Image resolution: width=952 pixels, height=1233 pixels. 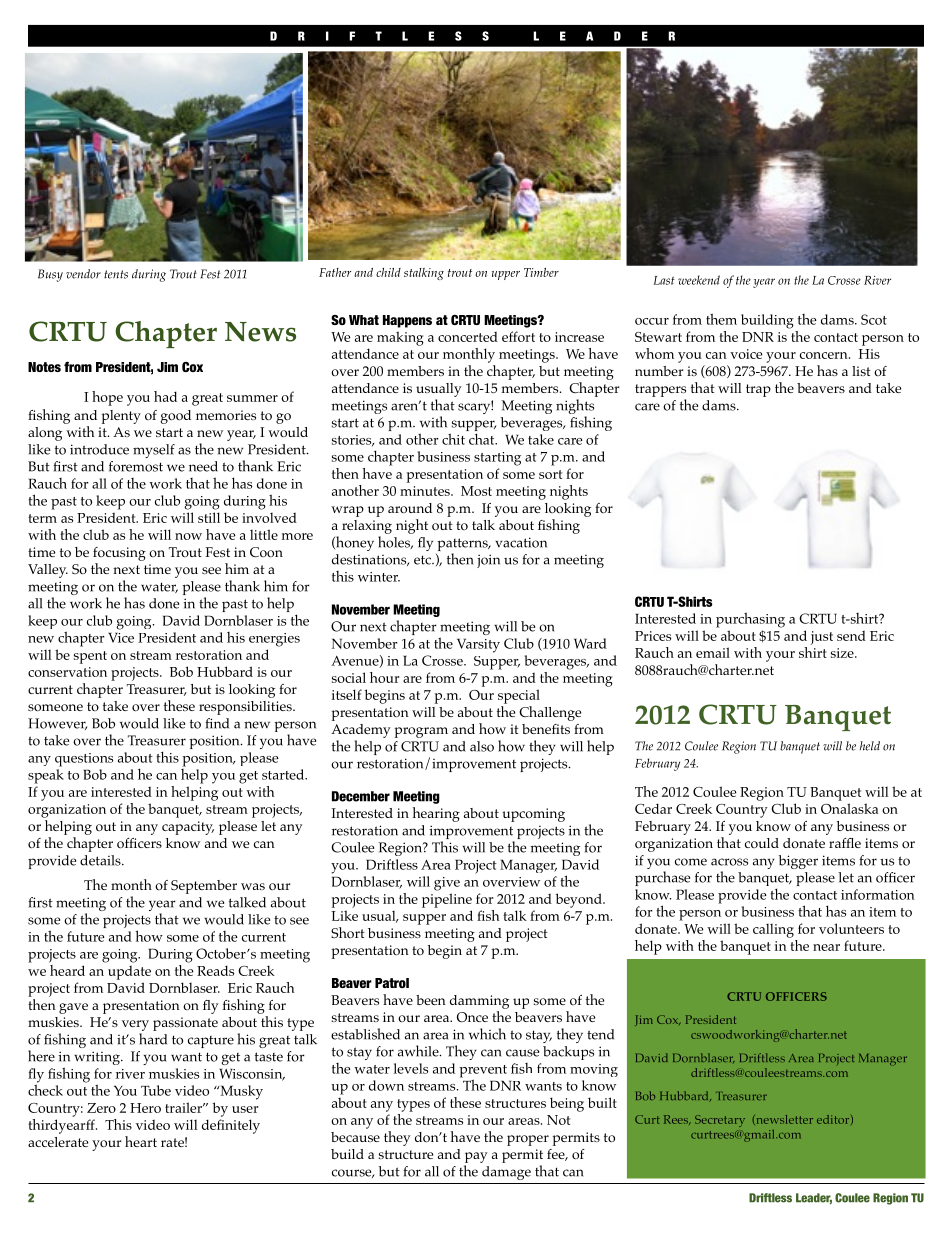 I want to click on Secretary, so click(x=720, y=1121).
